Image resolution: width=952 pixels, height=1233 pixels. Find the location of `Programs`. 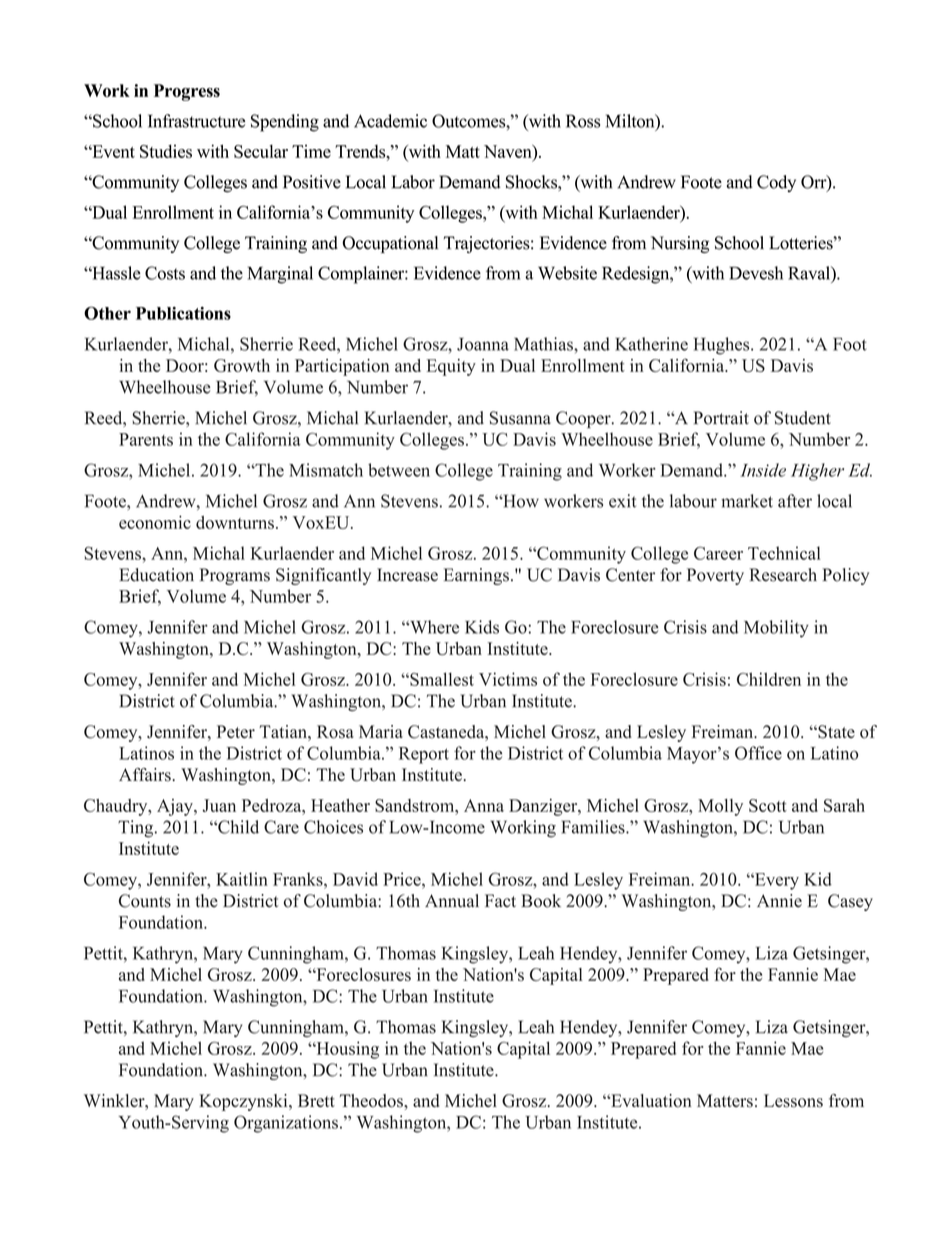

Programs is located at coordinates (235, 576).
